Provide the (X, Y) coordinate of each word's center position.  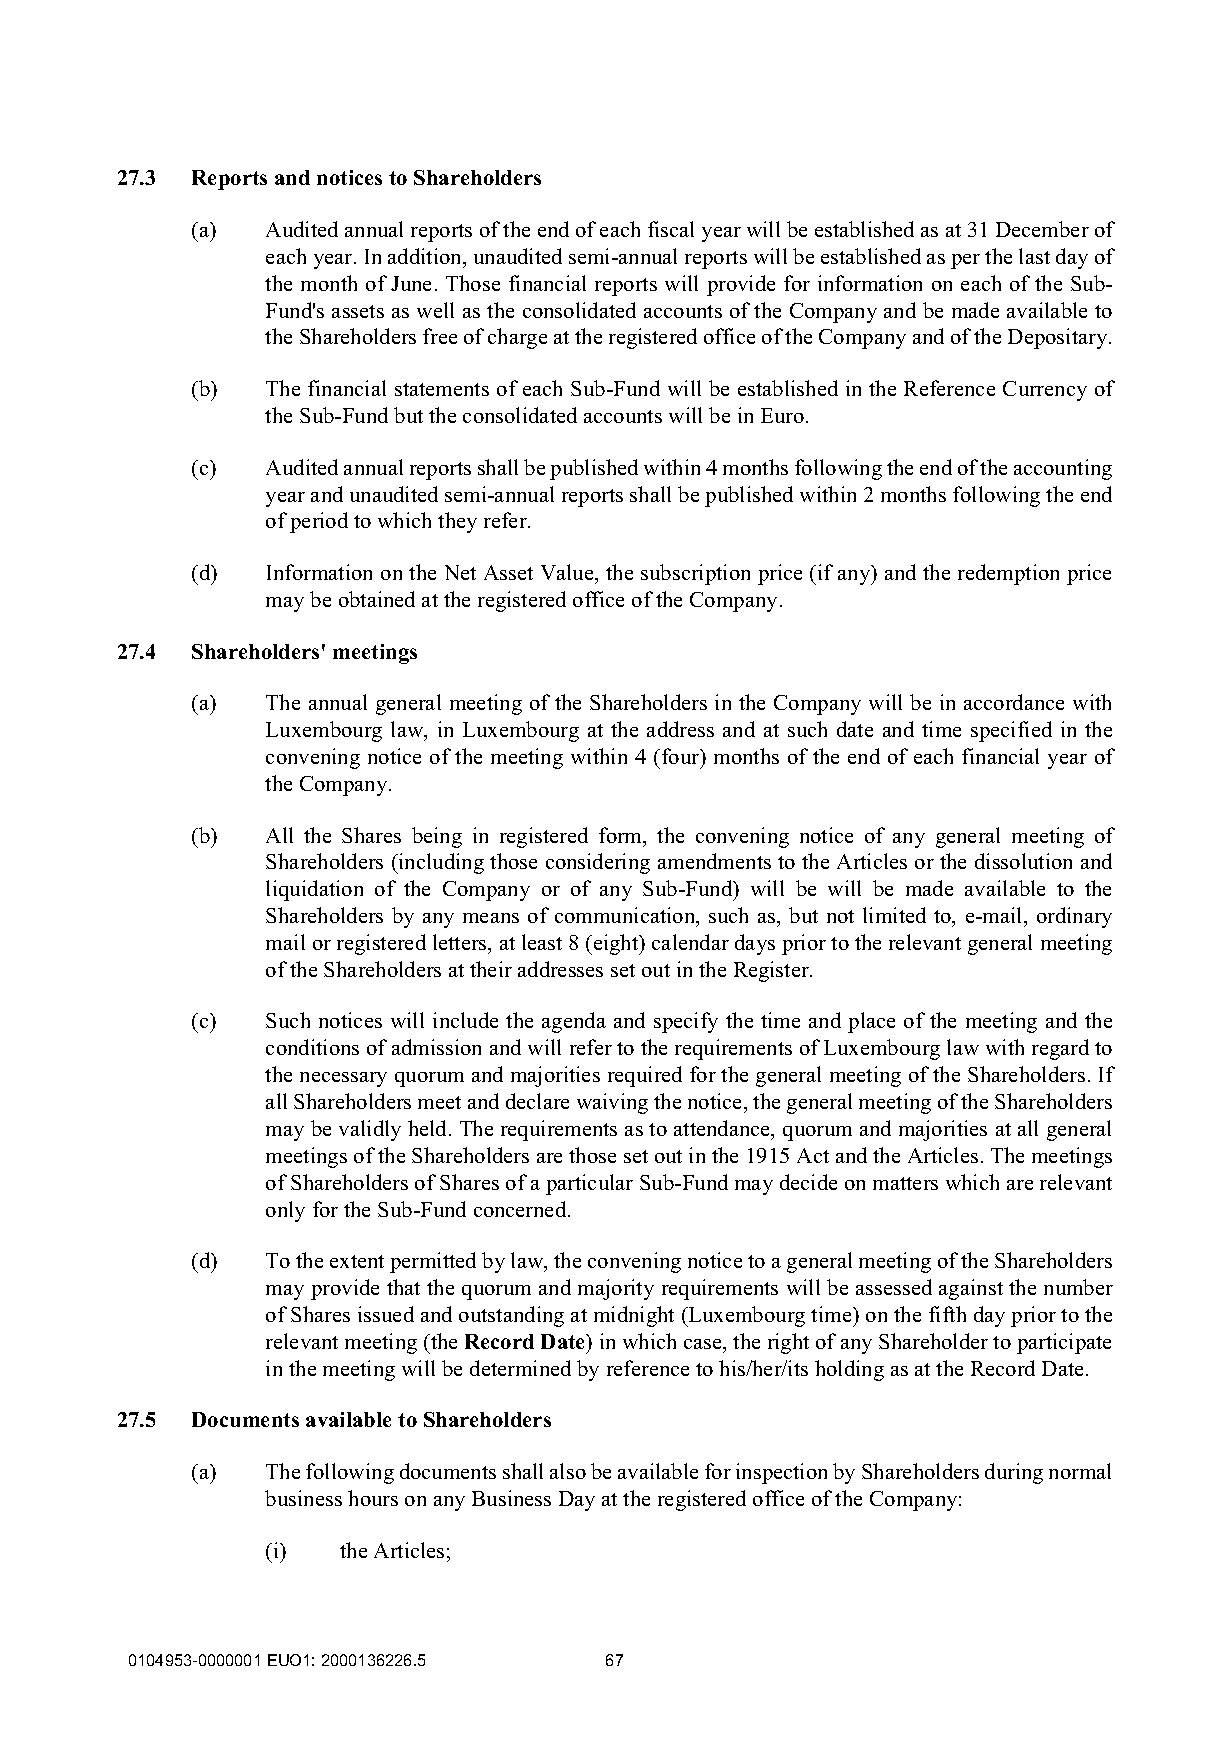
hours (373, 1498)
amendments (714, 861)
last (1034, 256)
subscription (695, 574)
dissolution (1023, 861)
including (440, 863)
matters (905, 1183)
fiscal (671, 229)
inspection (781, 1473)
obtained (377, 599)
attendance (723, 1129)
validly (370, 1130)
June (411, 283)
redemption (1008, 574)
